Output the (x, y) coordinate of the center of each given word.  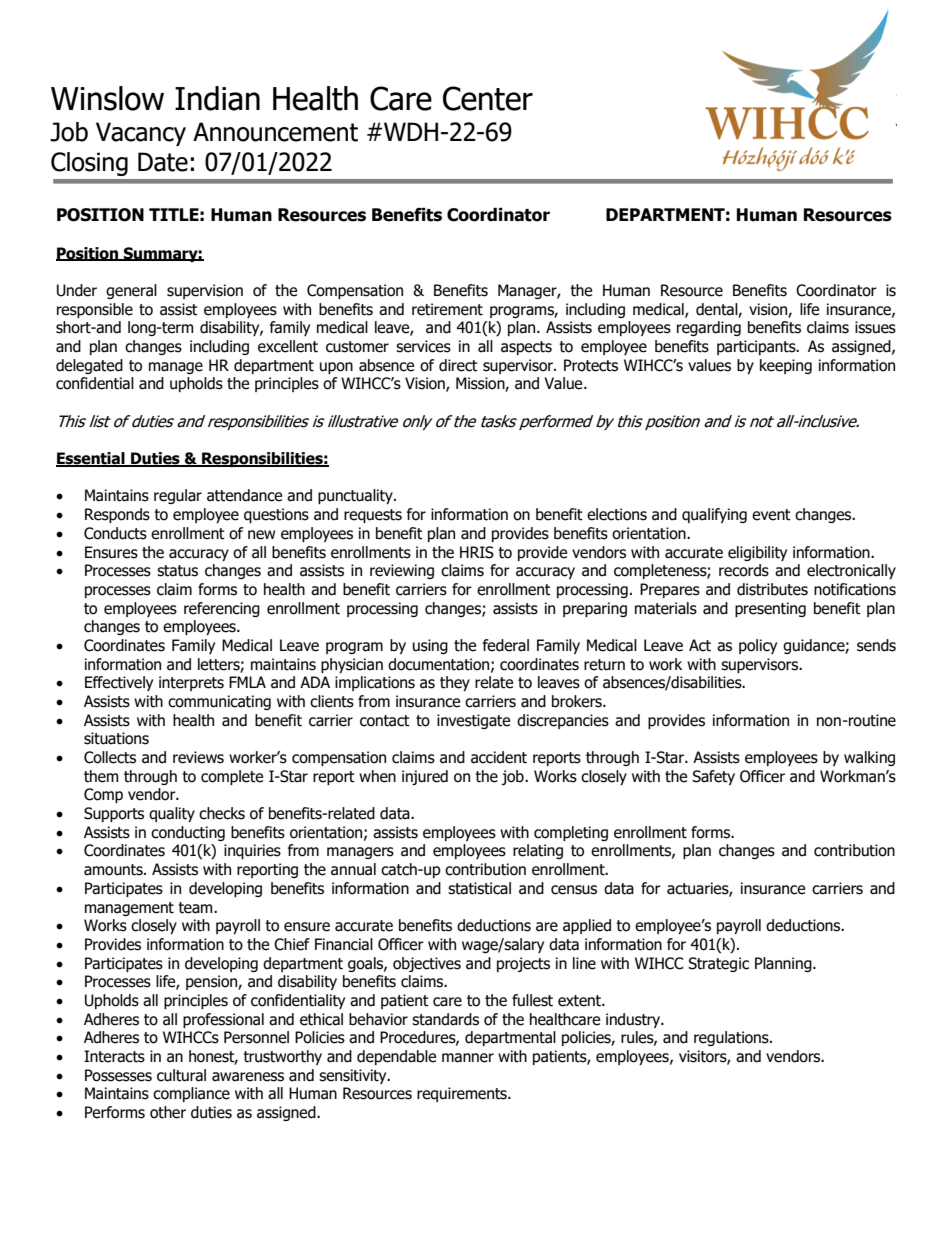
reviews (198, 757)
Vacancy (141, 134)
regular (178, 496)
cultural (181, 1075)
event (771, 515)
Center (488, 98)
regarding (709, 328)
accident (499, 757)
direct (458, 365)
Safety (713, 777)
